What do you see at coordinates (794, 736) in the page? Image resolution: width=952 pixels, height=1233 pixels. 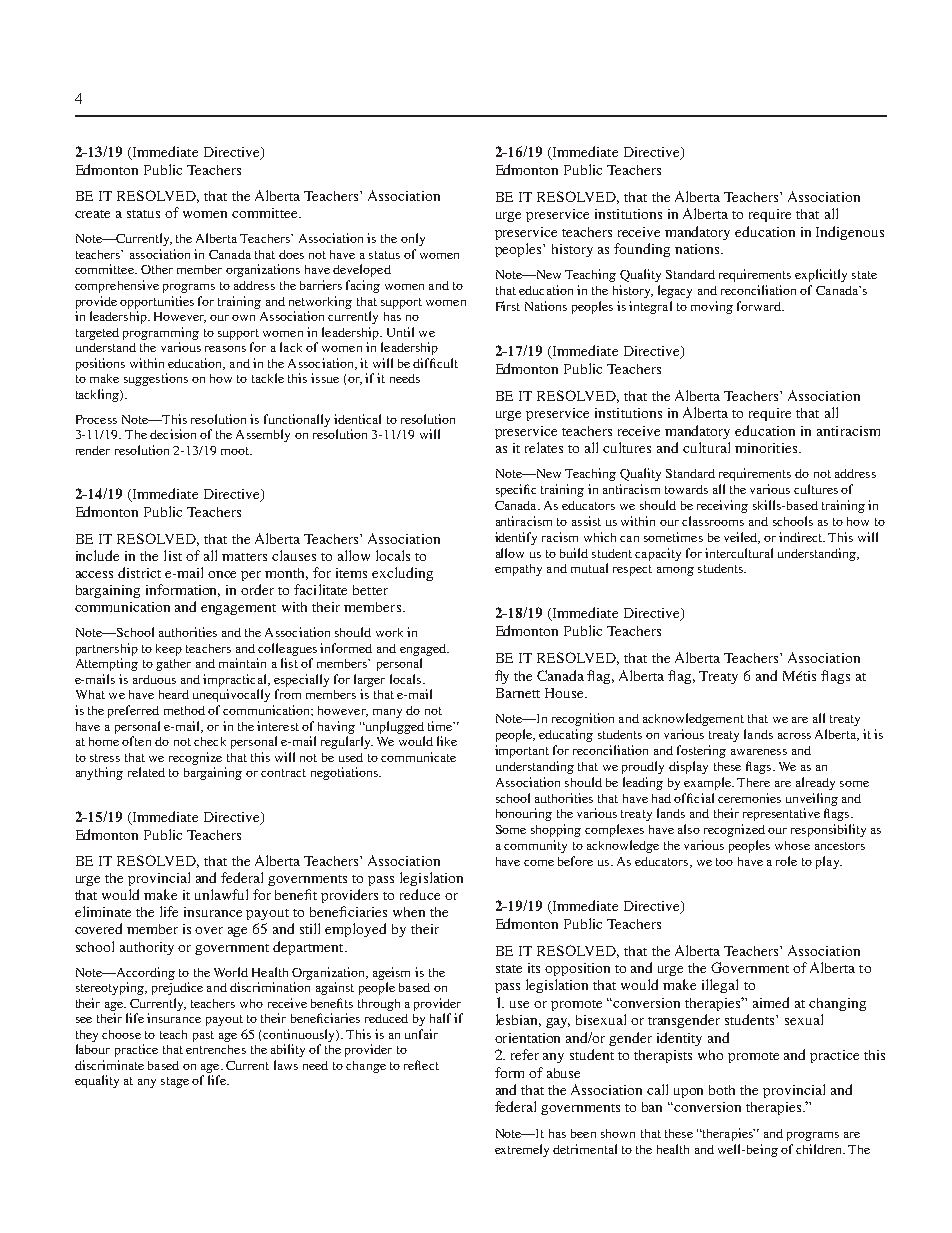 I see `across` at bounding box center [794, 736].
